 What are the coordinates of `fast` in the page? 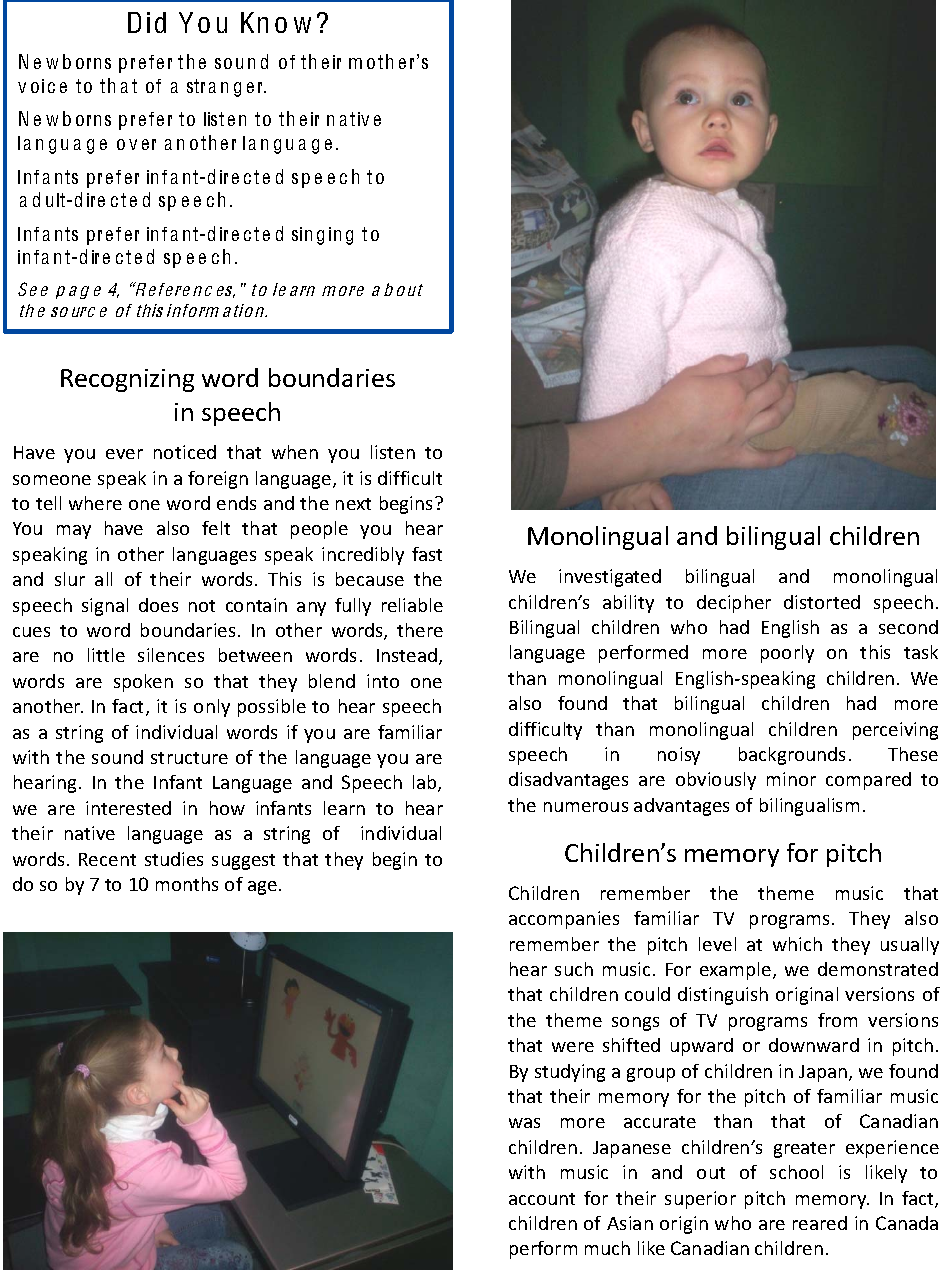 It's located at (427, 554).
